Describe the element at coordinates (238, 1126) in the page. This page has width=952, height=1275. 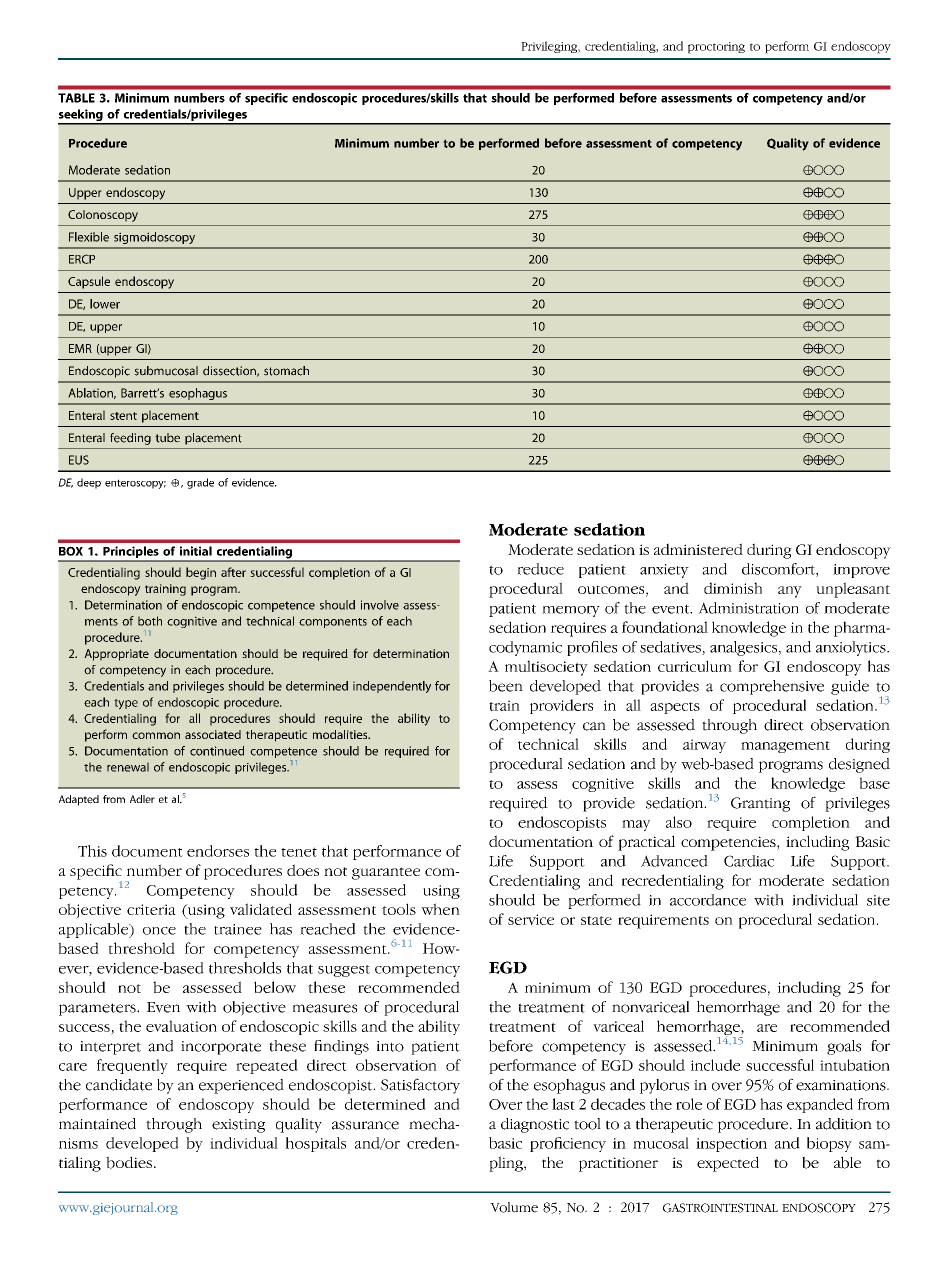
I see `existing` at that location.
